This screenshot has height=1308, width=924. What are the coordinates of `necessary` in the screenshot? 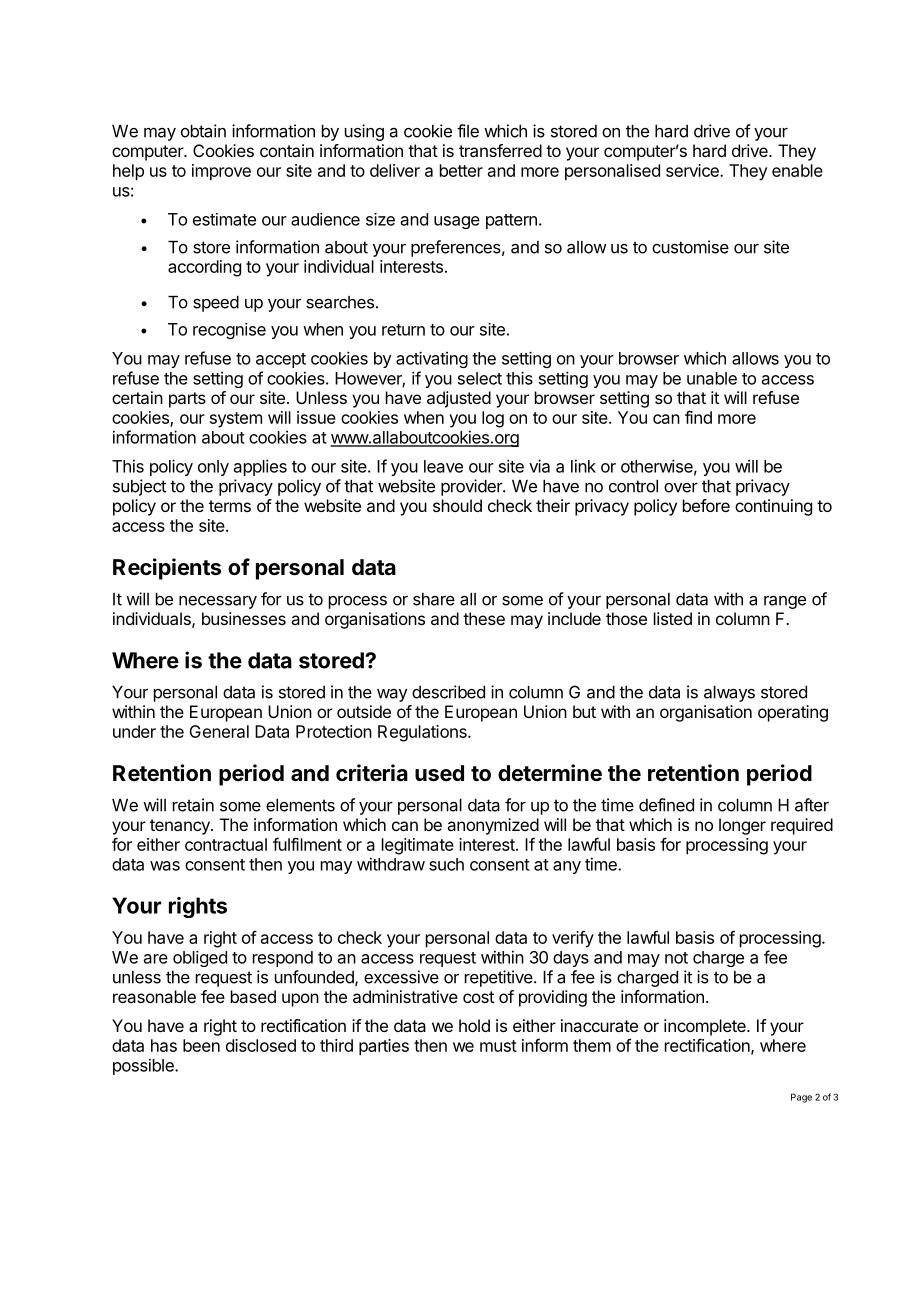 It's located at (218, 602).
